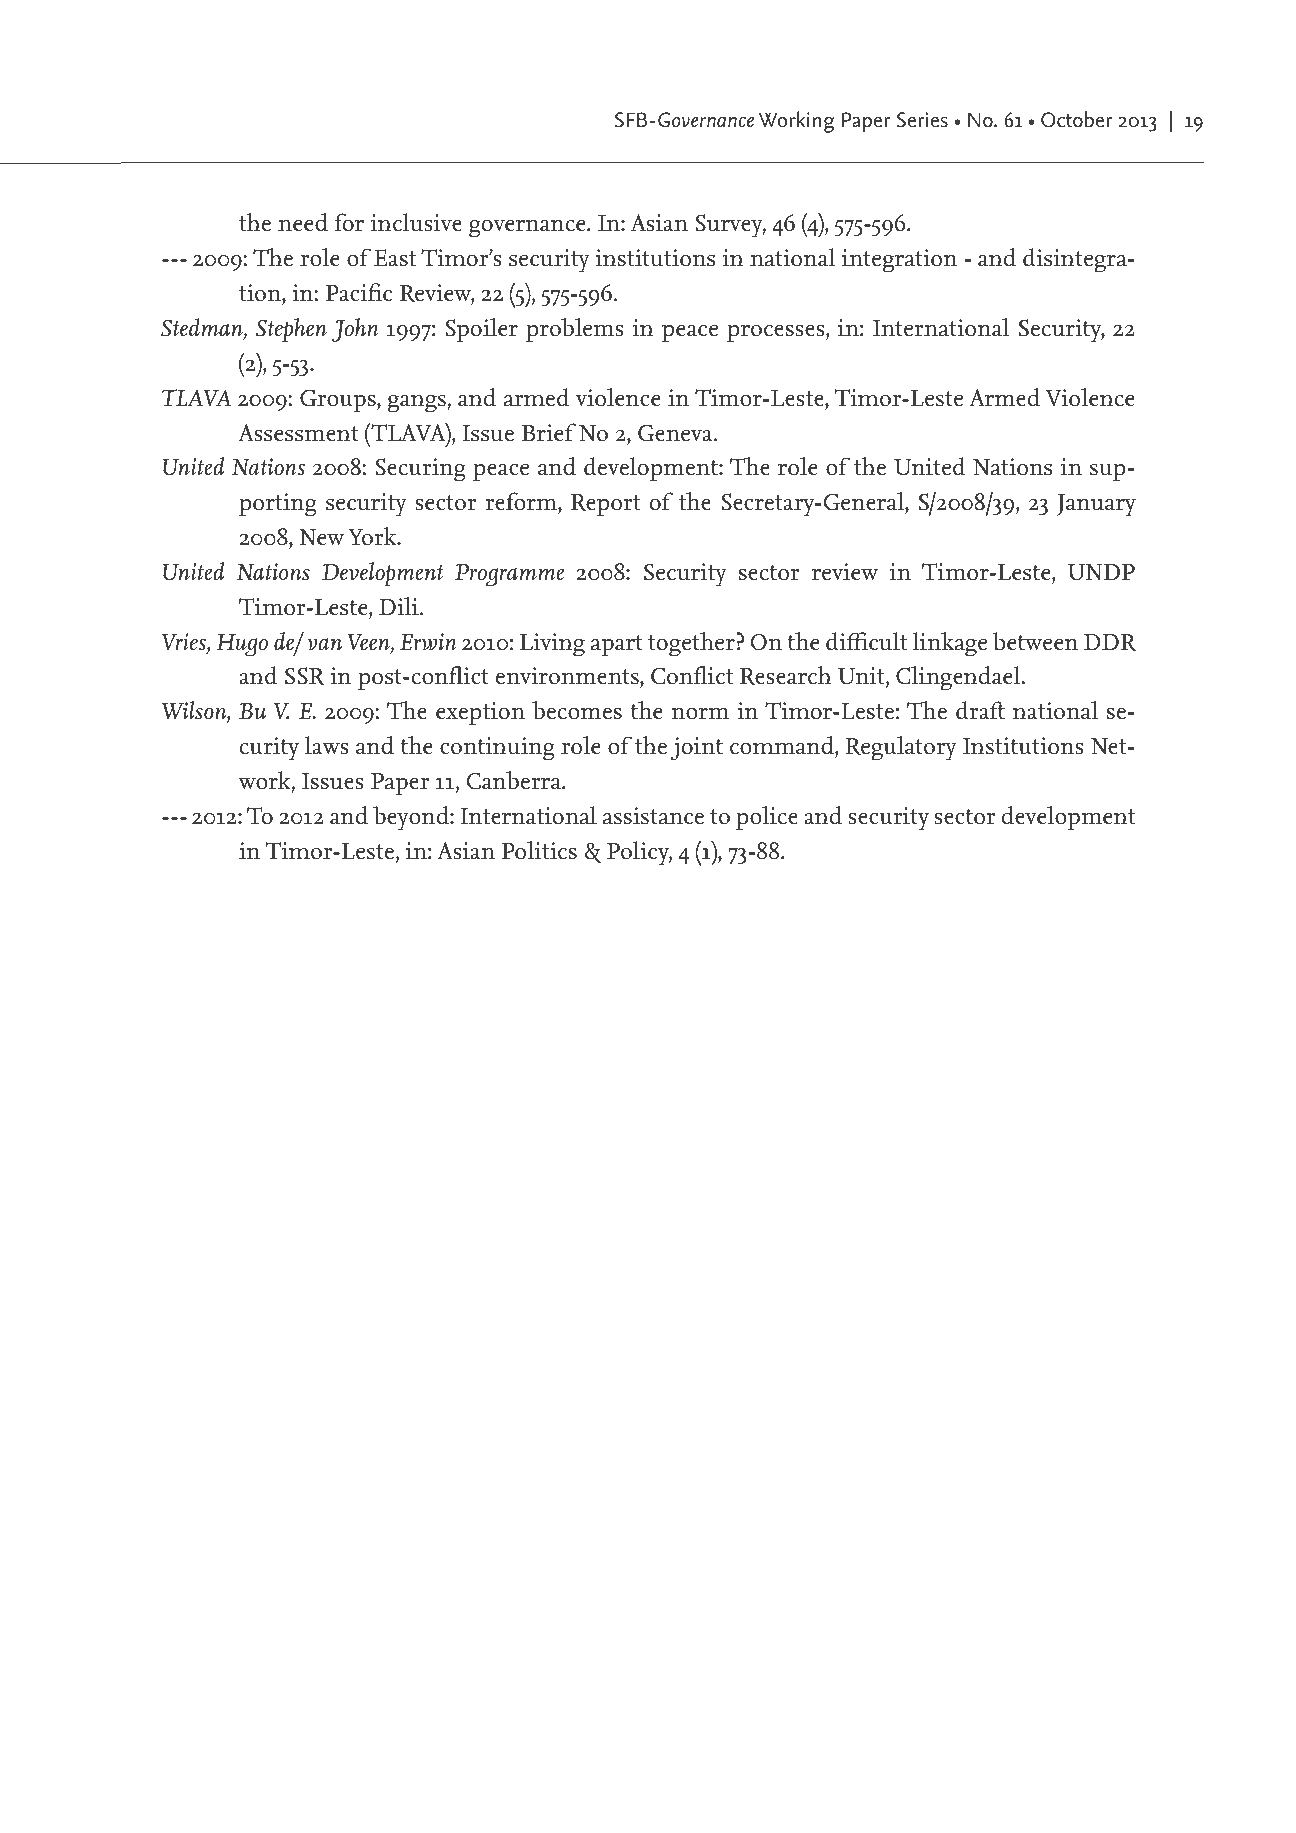 This image has width=1296, height=1833. Describe the element at coordinates (777, 334) in the image. I see `processes` at that location.
